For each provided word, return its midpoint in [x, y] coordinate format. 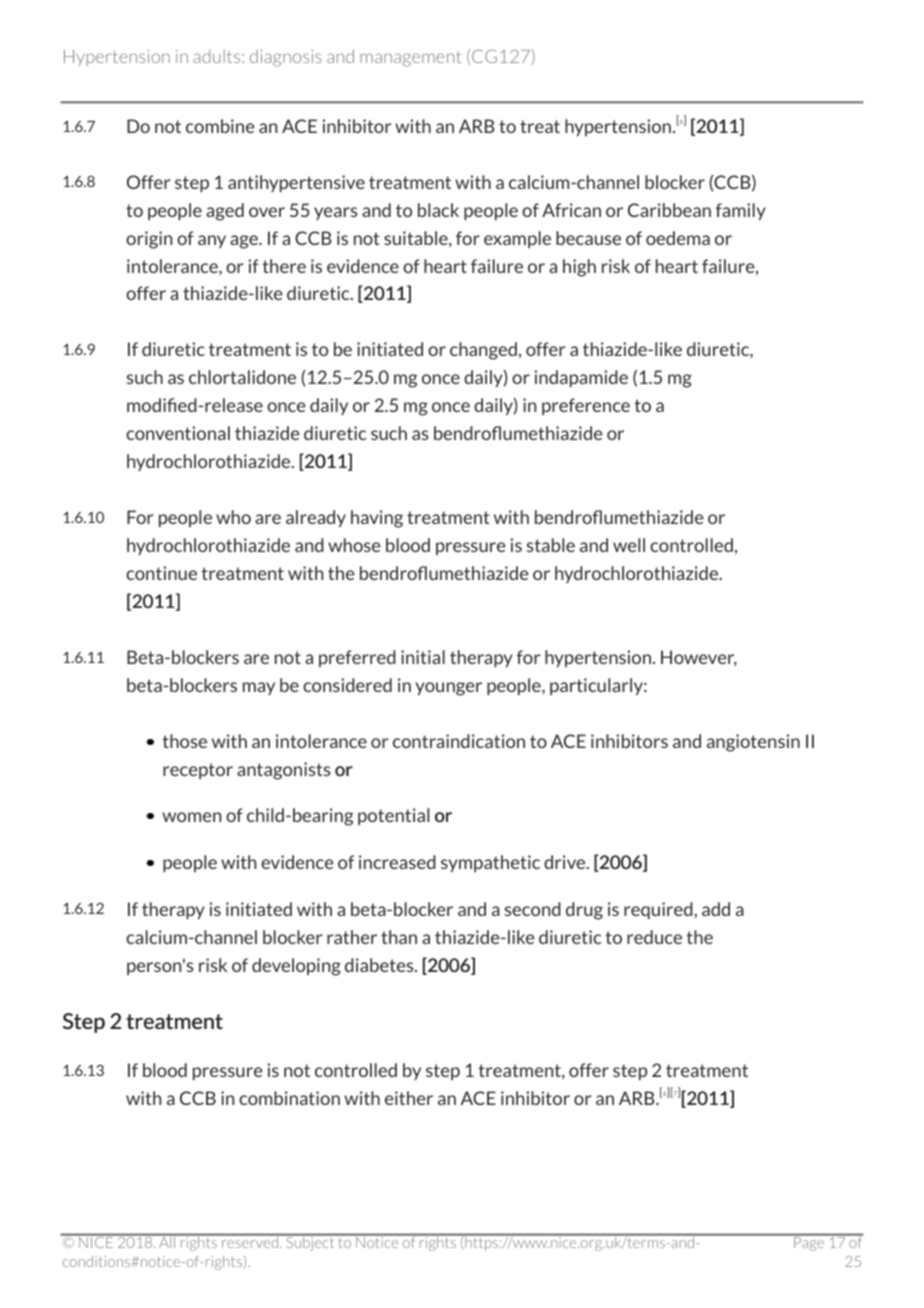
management [410, 59]
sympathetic [490, 863]
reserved [250, 1241]
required [659, 910]
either [409, 1098]
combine [220, 126]
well [629, 545]
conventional [178, 433]
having [377, 519]
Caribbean [669, 210]
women [191, 817]
